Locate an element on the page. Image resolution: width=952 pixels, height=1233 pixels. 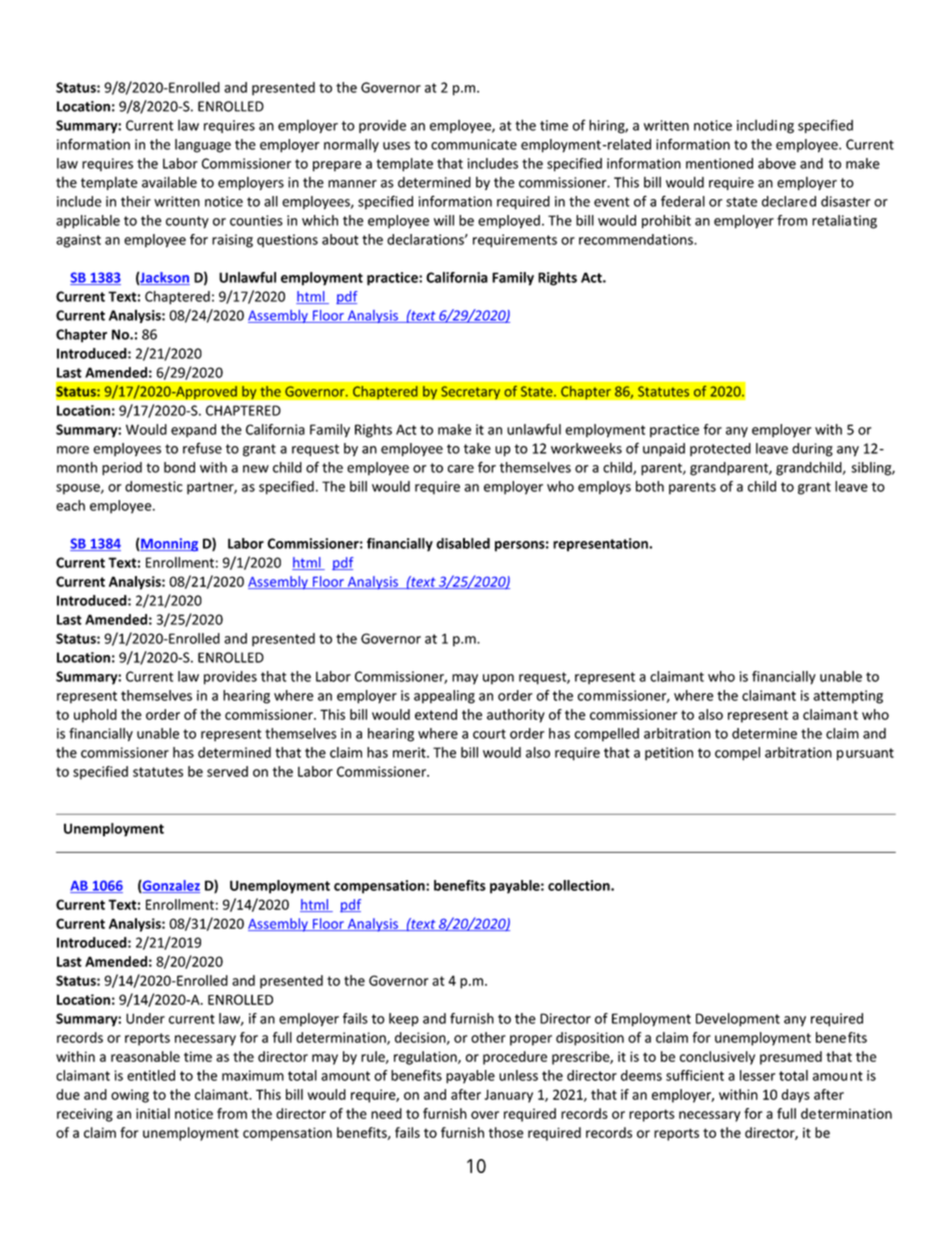
communicate is located at coordinates (474, 144).
